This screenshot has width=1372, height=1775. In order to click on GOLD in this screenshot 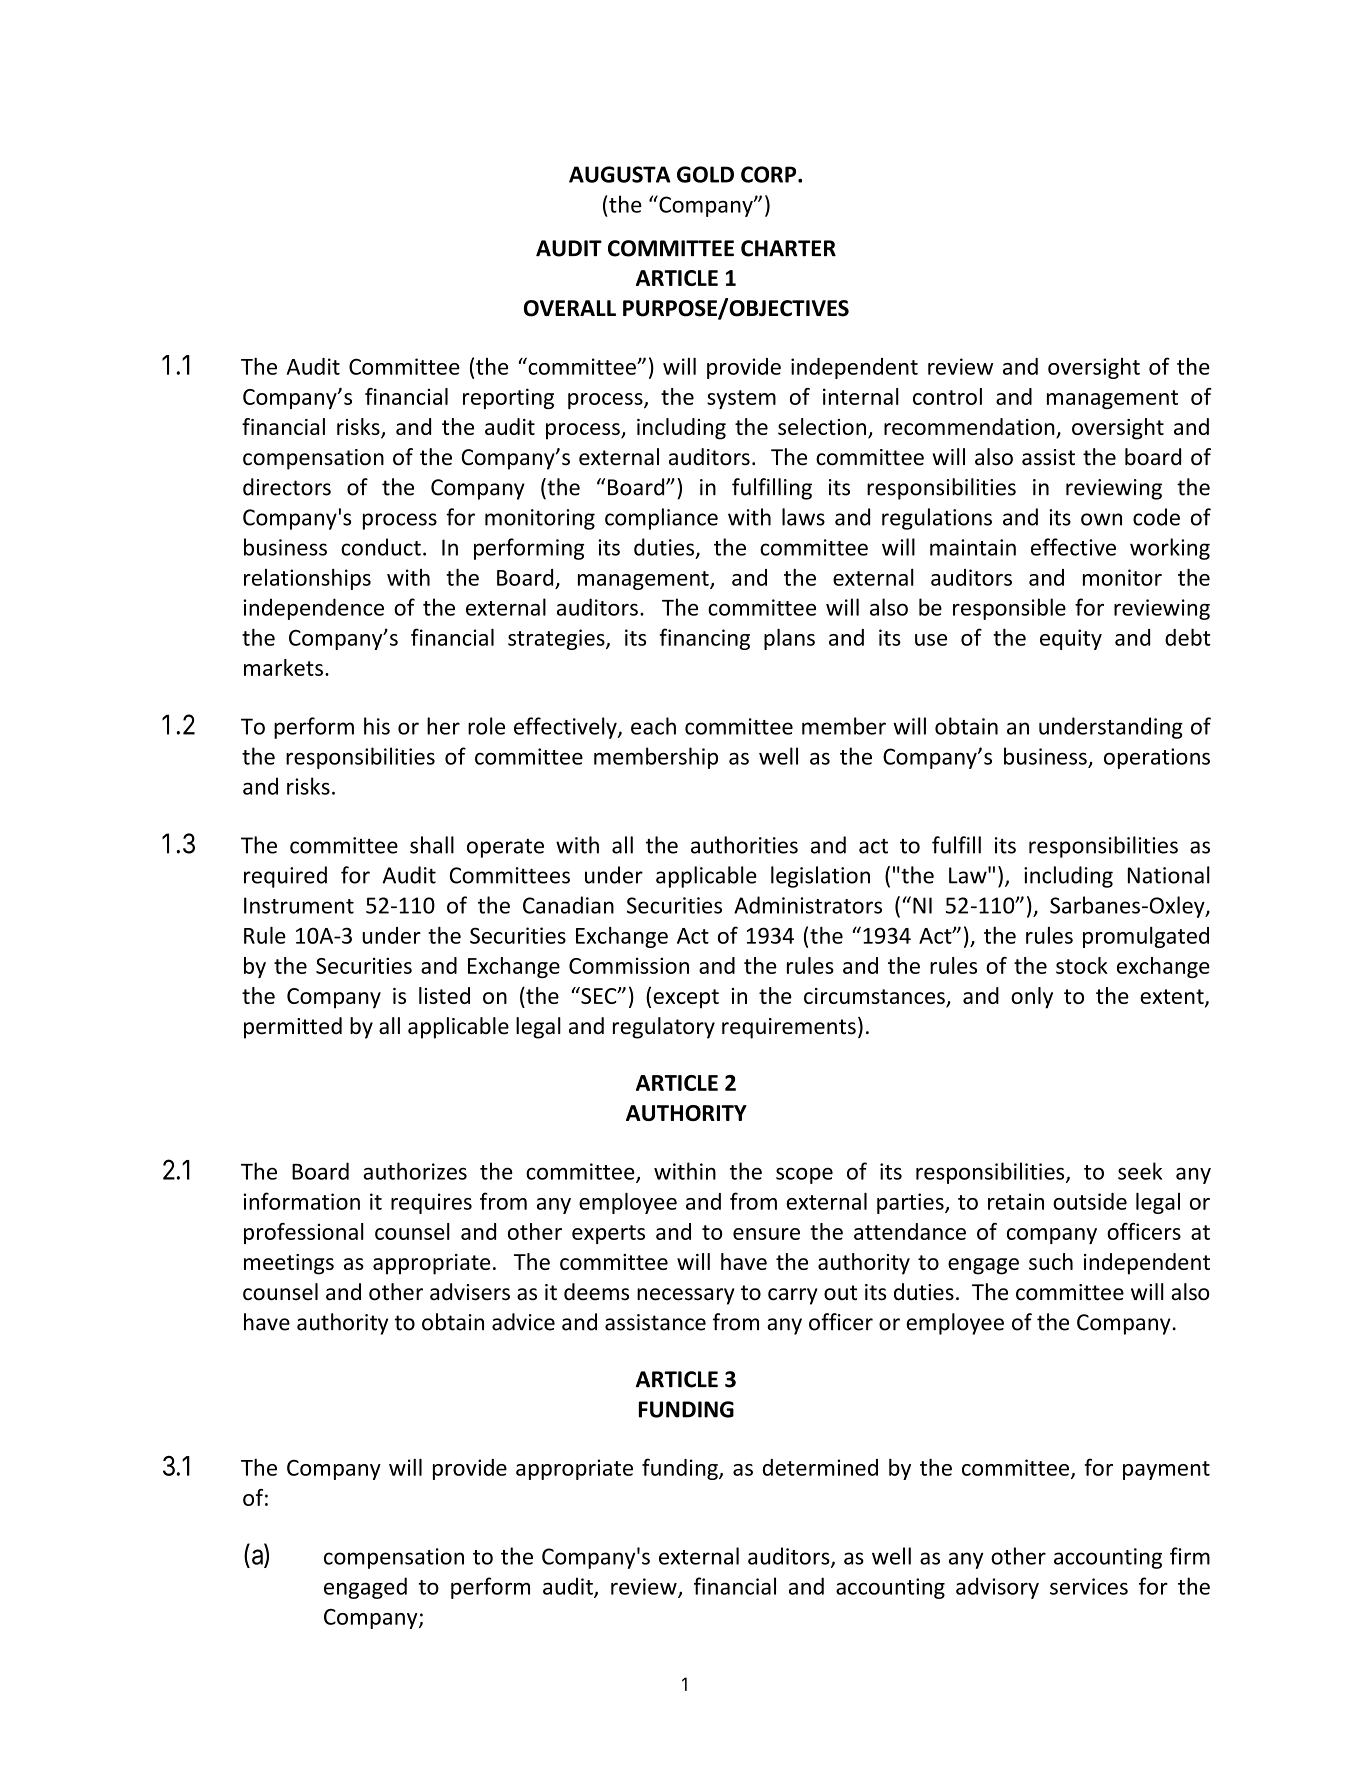, I will do `click(705, 174)`.
